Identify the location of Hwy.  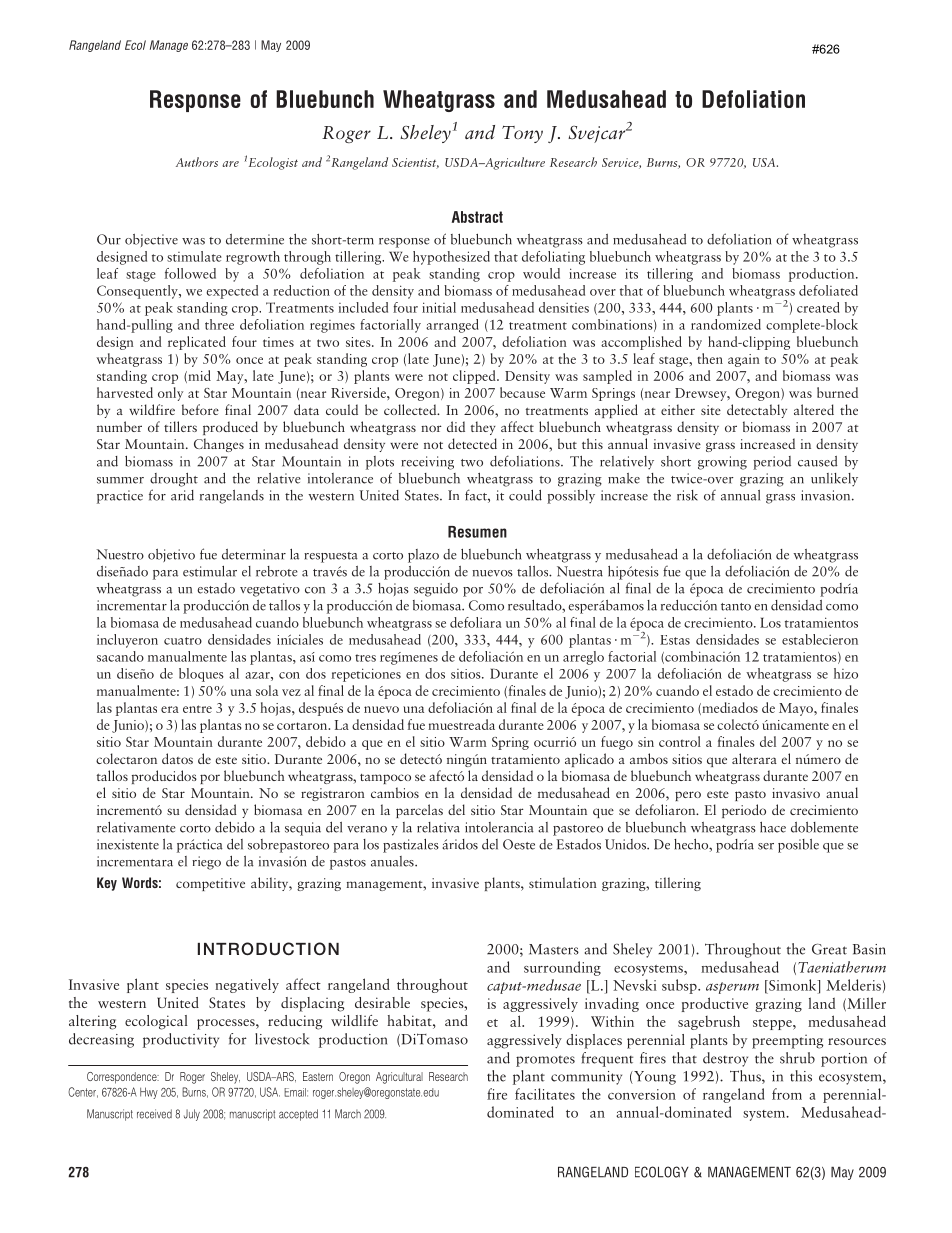
(149, 1093).
